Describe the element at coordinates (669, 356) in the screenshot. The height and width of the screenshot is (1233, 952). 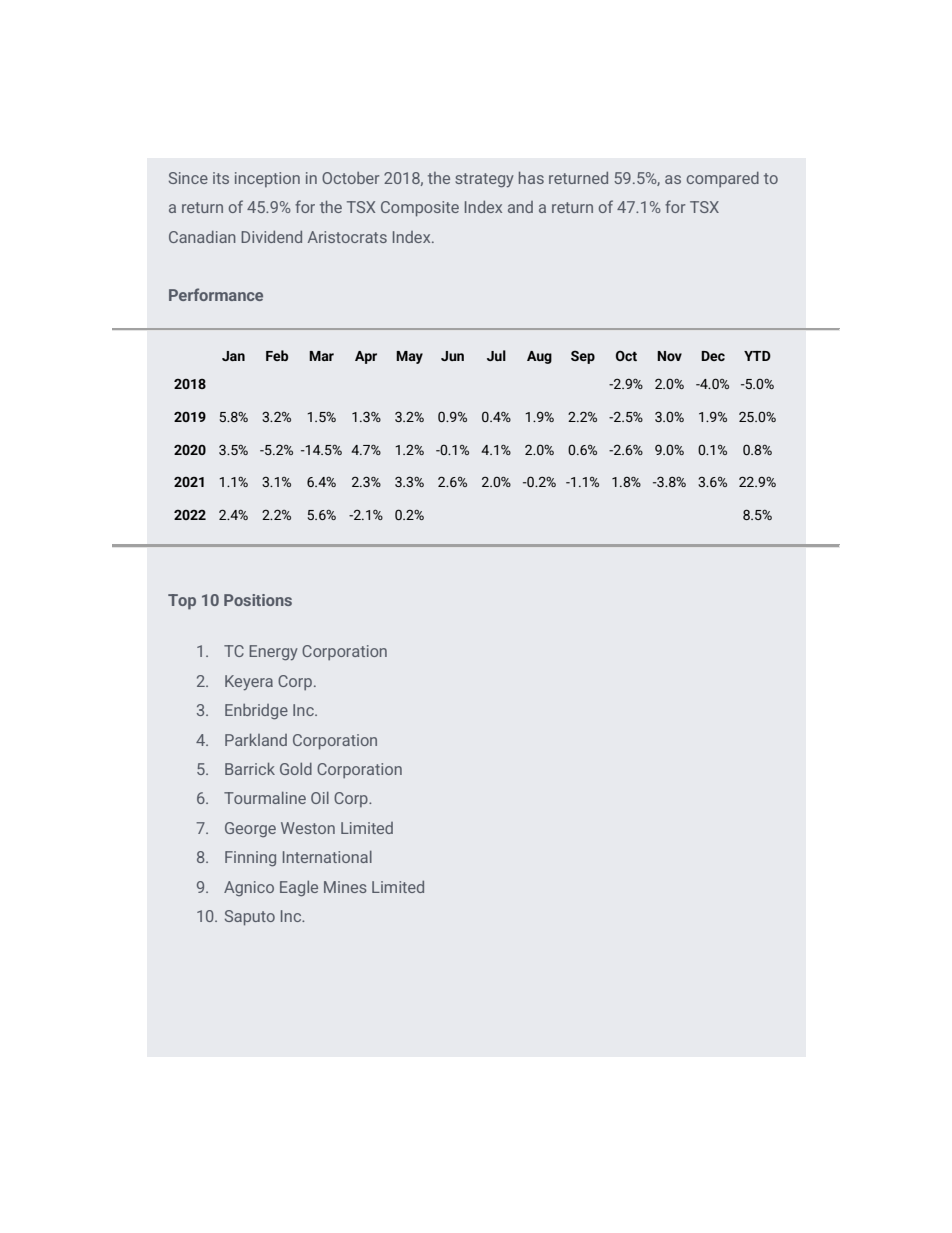
I see `Nov` at that location.
